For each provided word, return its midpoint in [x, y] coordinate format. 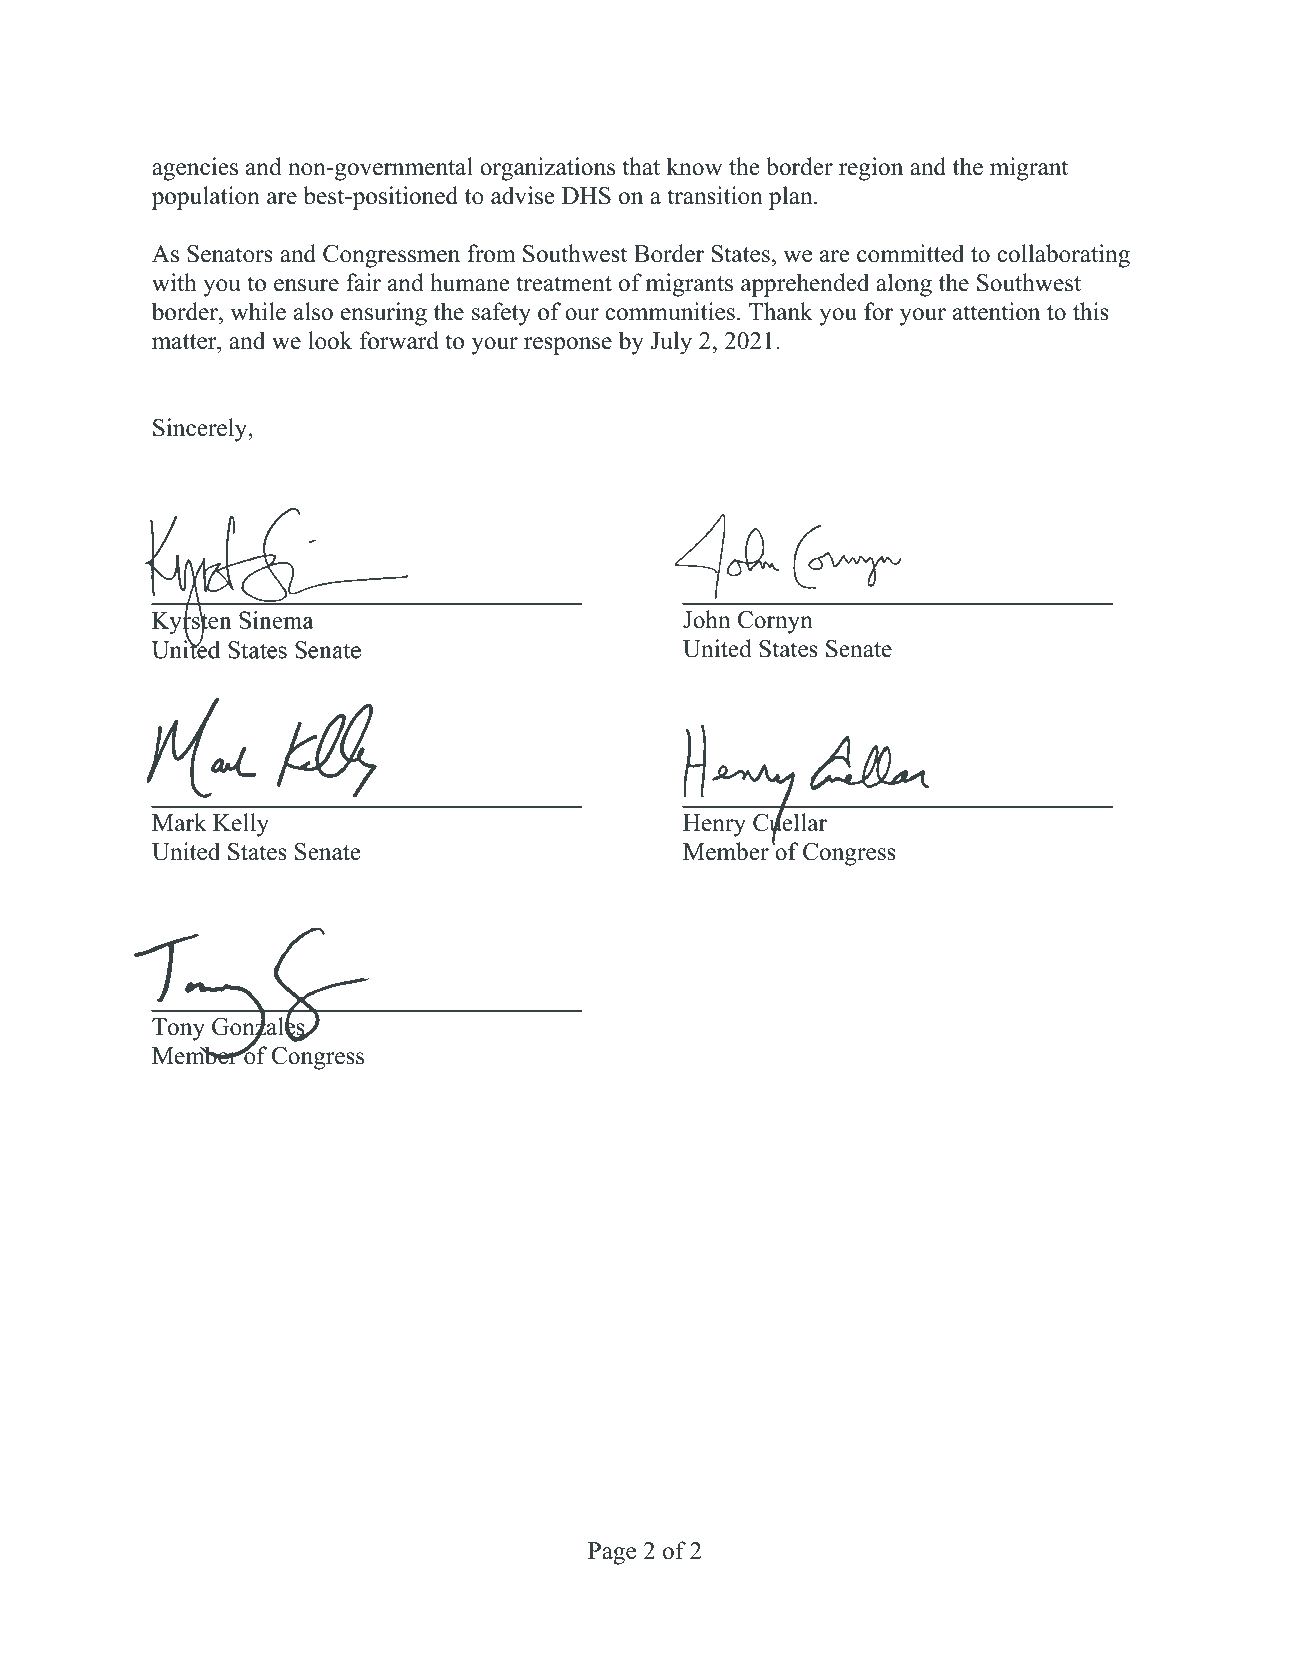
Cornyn [775, 622]
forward [399, 340]
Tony [178, 1029]
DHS [586, 196]
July [671, 343]
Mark [179, 822]
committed [910, 253]
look [330, 340]
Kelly [241, 825]
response [568, 346]
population [206, 198]
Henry [714, 825]
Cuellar [790, 823]
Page [612, 1553]
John [707, 619]
